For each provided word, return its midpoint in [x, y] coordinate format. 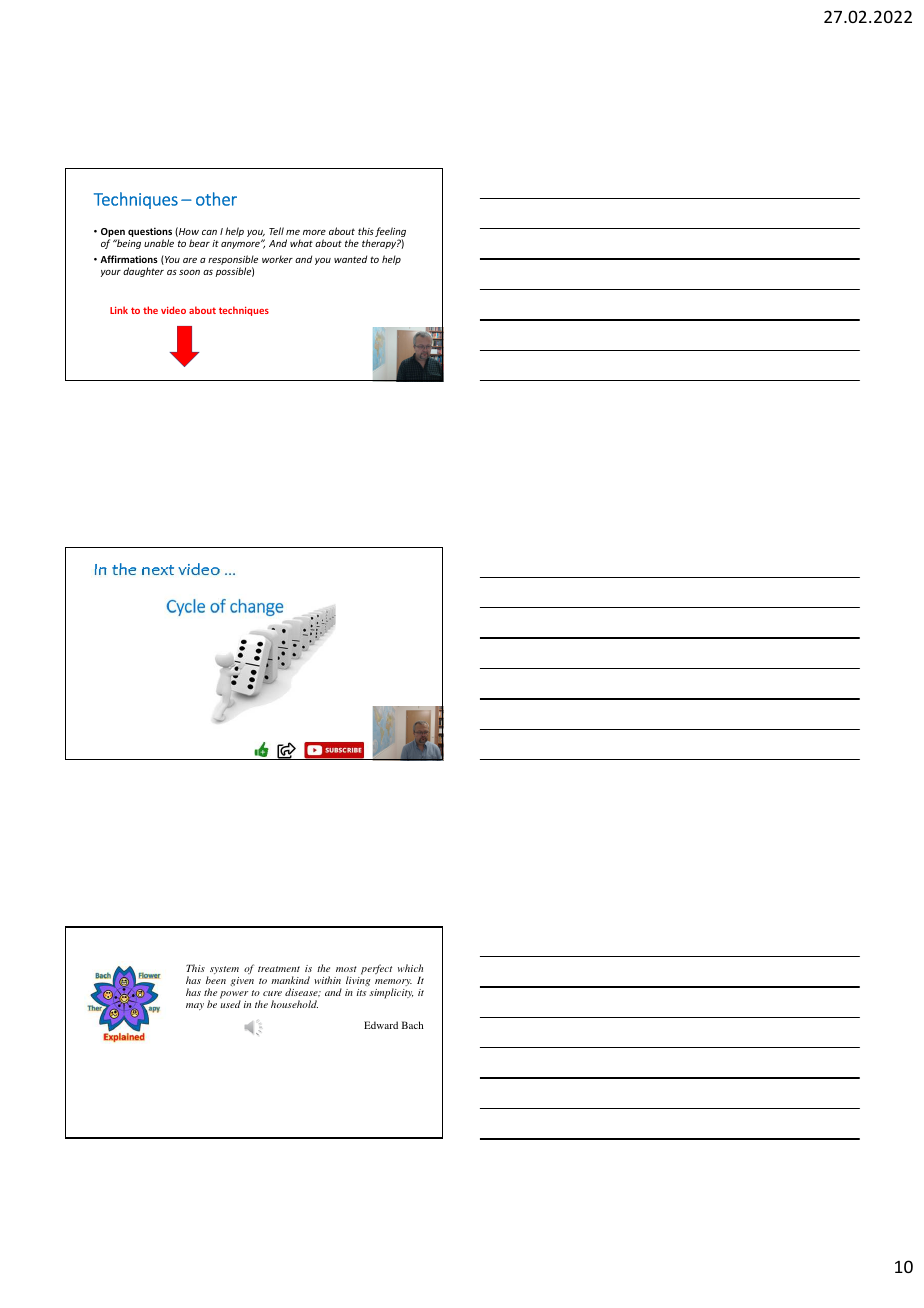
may [195, 1006]
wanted [350, 259]
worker [277, 259]
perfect [376, 969]
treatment [279, 969]
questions [150, 233]
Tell [276, 231]
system [224, 970]
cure [272, 993]
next [158, 570]
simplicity [391, 993]
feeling [390, 233]
